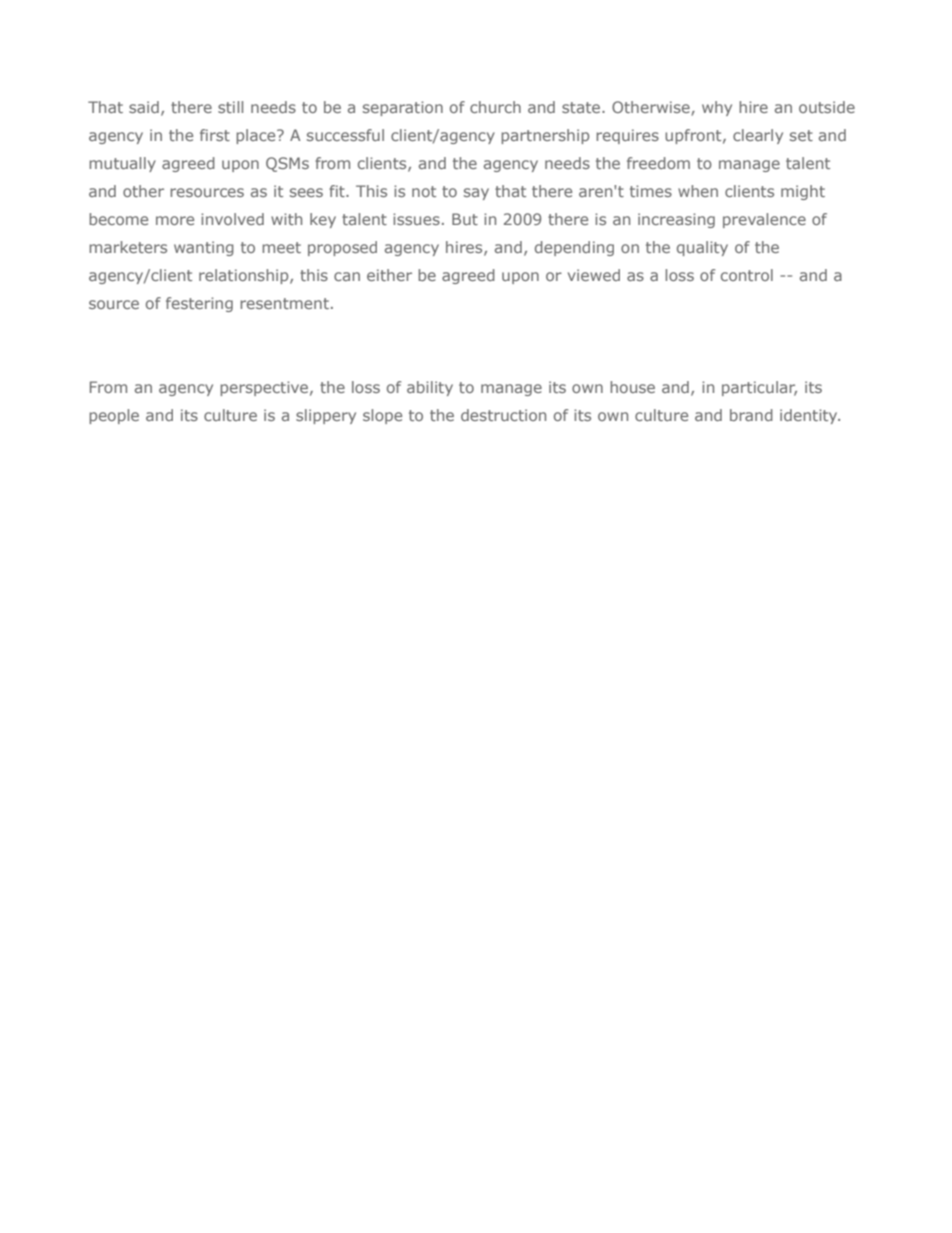  What do you see at coordinates (230, 107) in the screenshot?
I see `still` at bounding box center [230, 107].
